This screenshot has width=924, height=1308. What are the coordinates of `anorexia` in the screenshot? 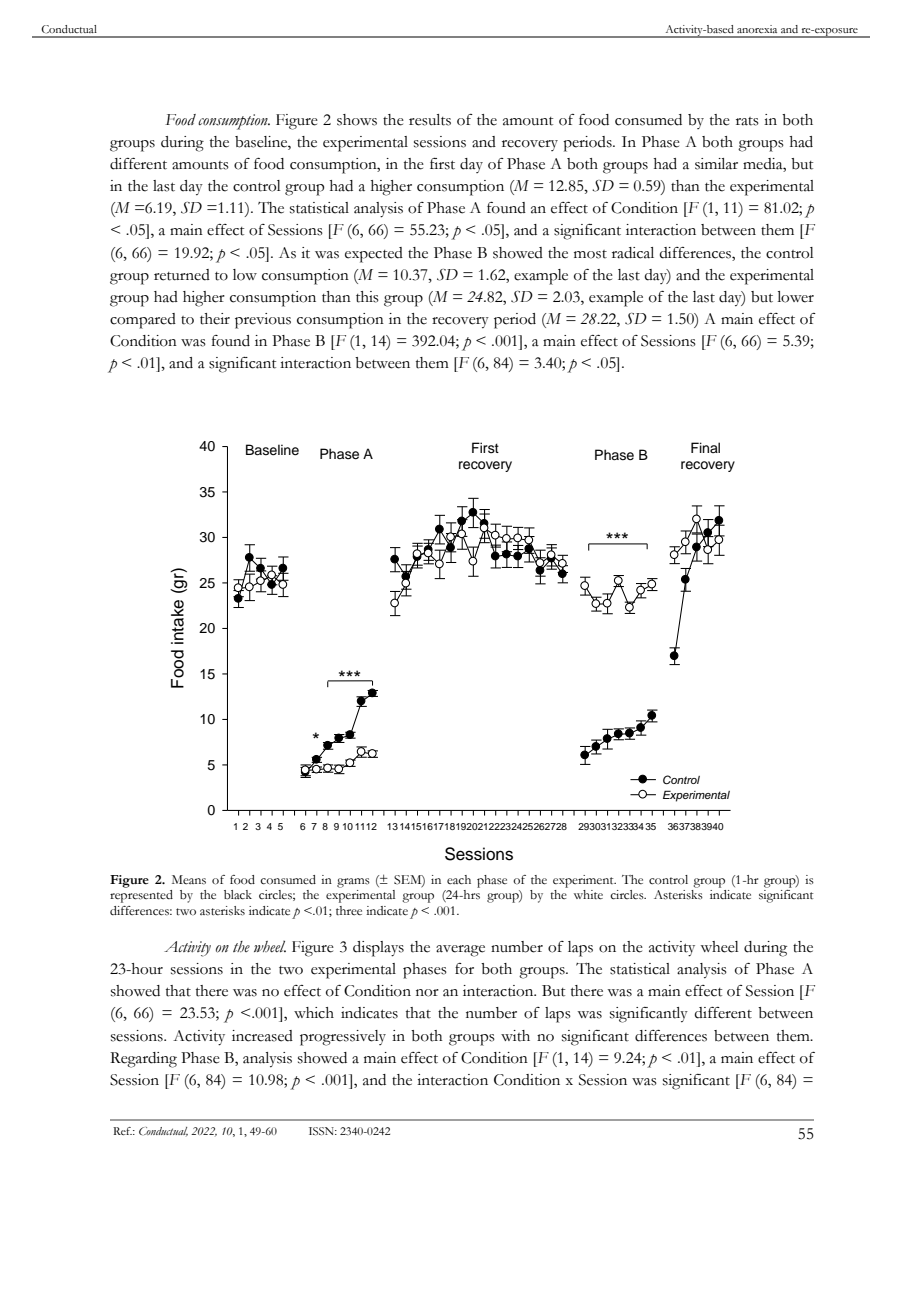 It's located at (757, 29).
